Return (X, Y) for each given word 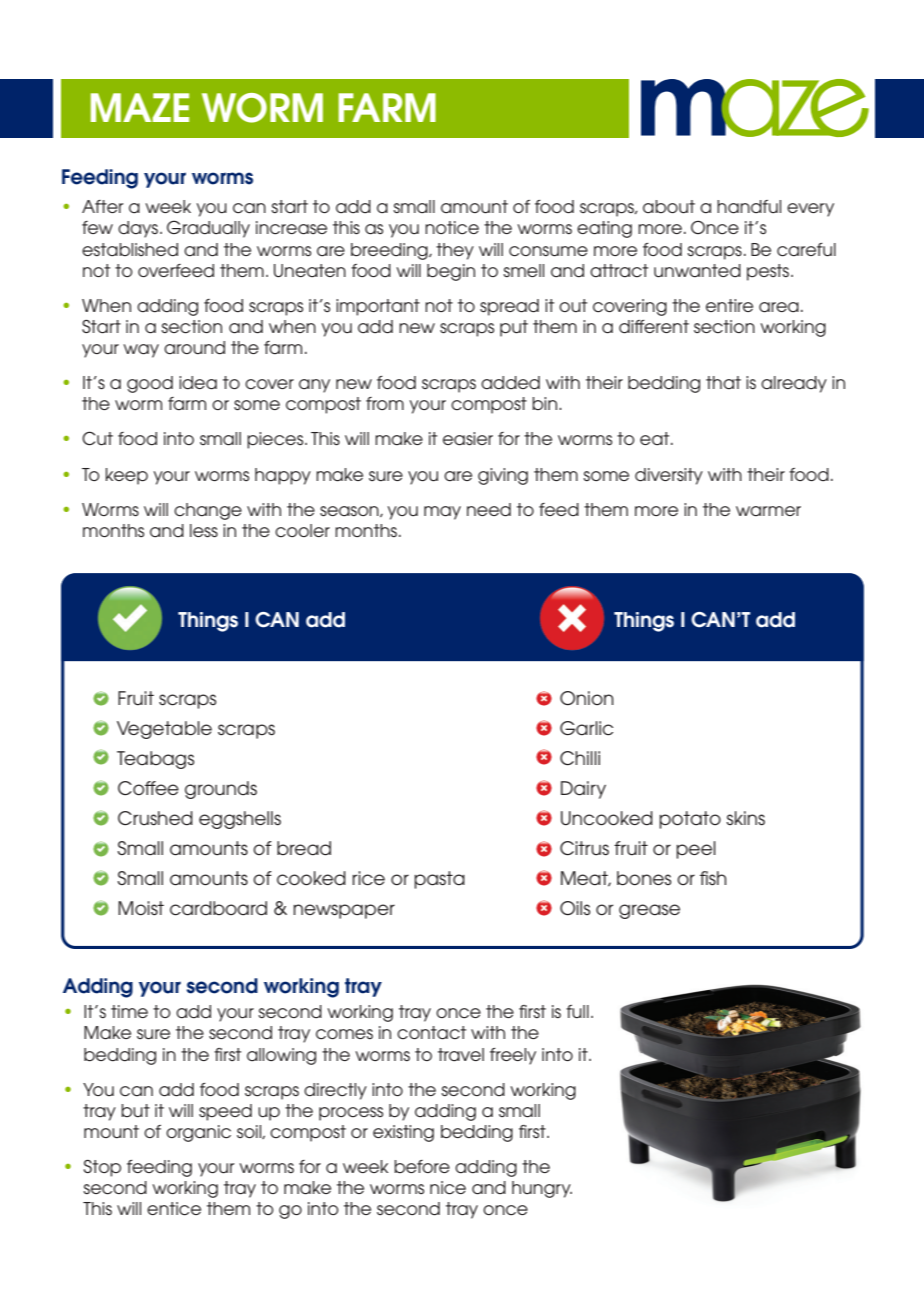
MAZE (140, 107)
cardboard (218, 908)
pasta (439, 880)
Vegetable (164, 730)
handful (749, 207)
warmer (768, 511)
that (723, 383)
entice (174, 1209)
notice (452, 228)
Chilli (580, 758)
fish (713, 878)
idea (198, 383)
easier (468, 439)
